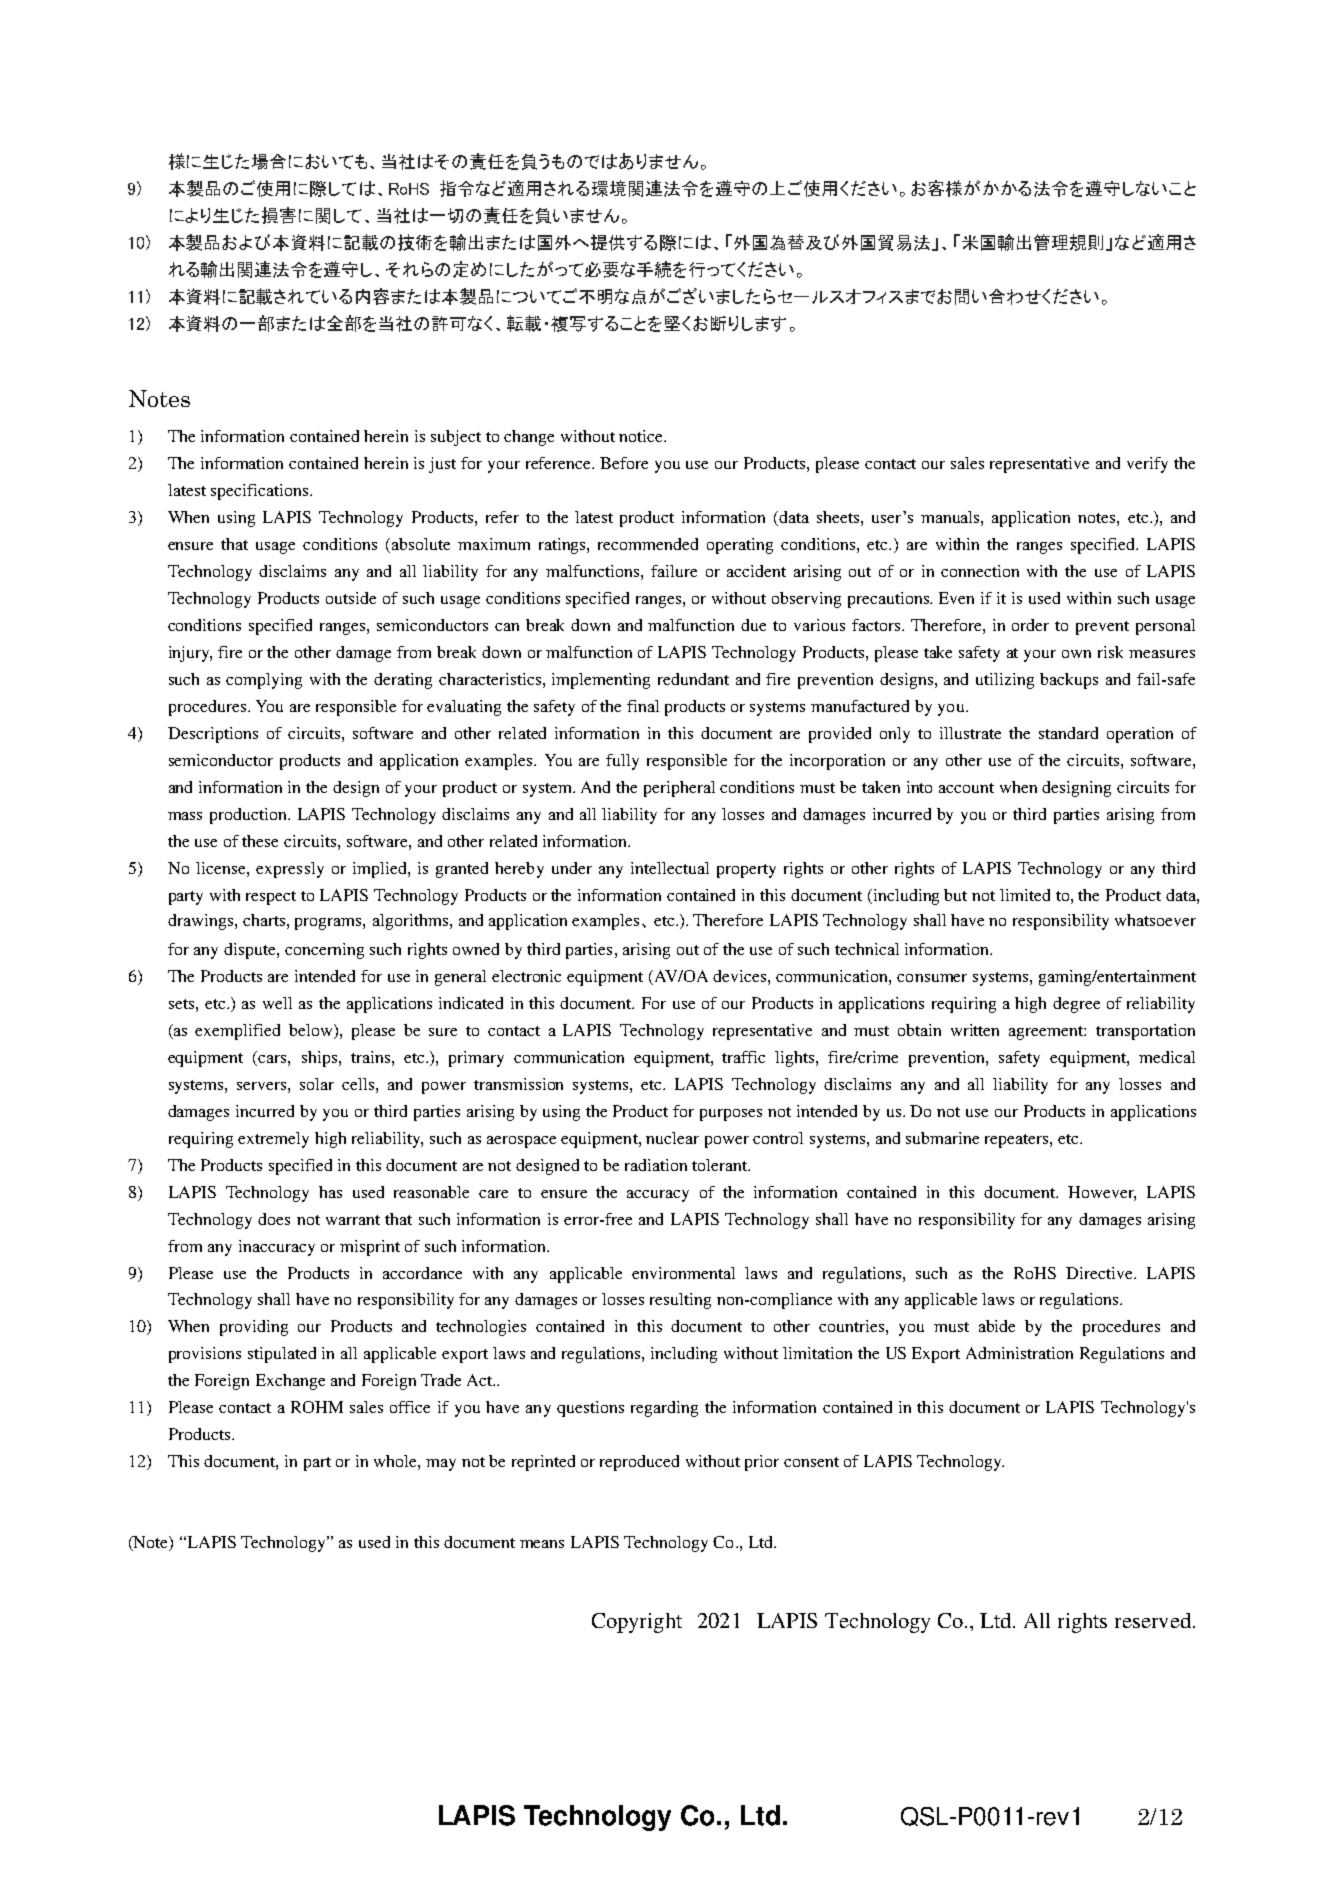  What do you see at coordinates (664, 1409) in the screenshot?
I see `regarding` at bounding box center [664, 1409].
